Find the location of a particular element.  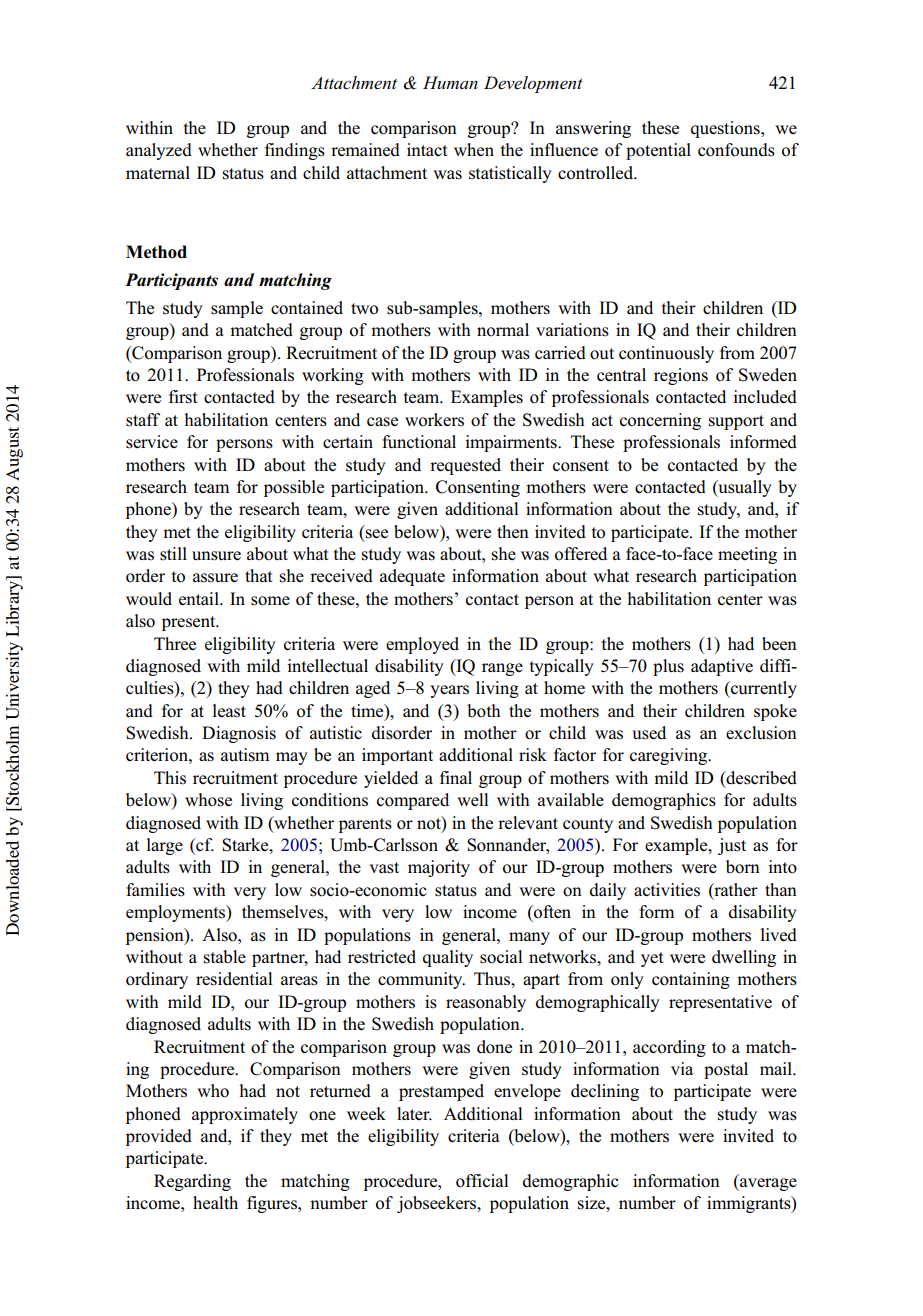

whose is located at coordinates (208, 800).
